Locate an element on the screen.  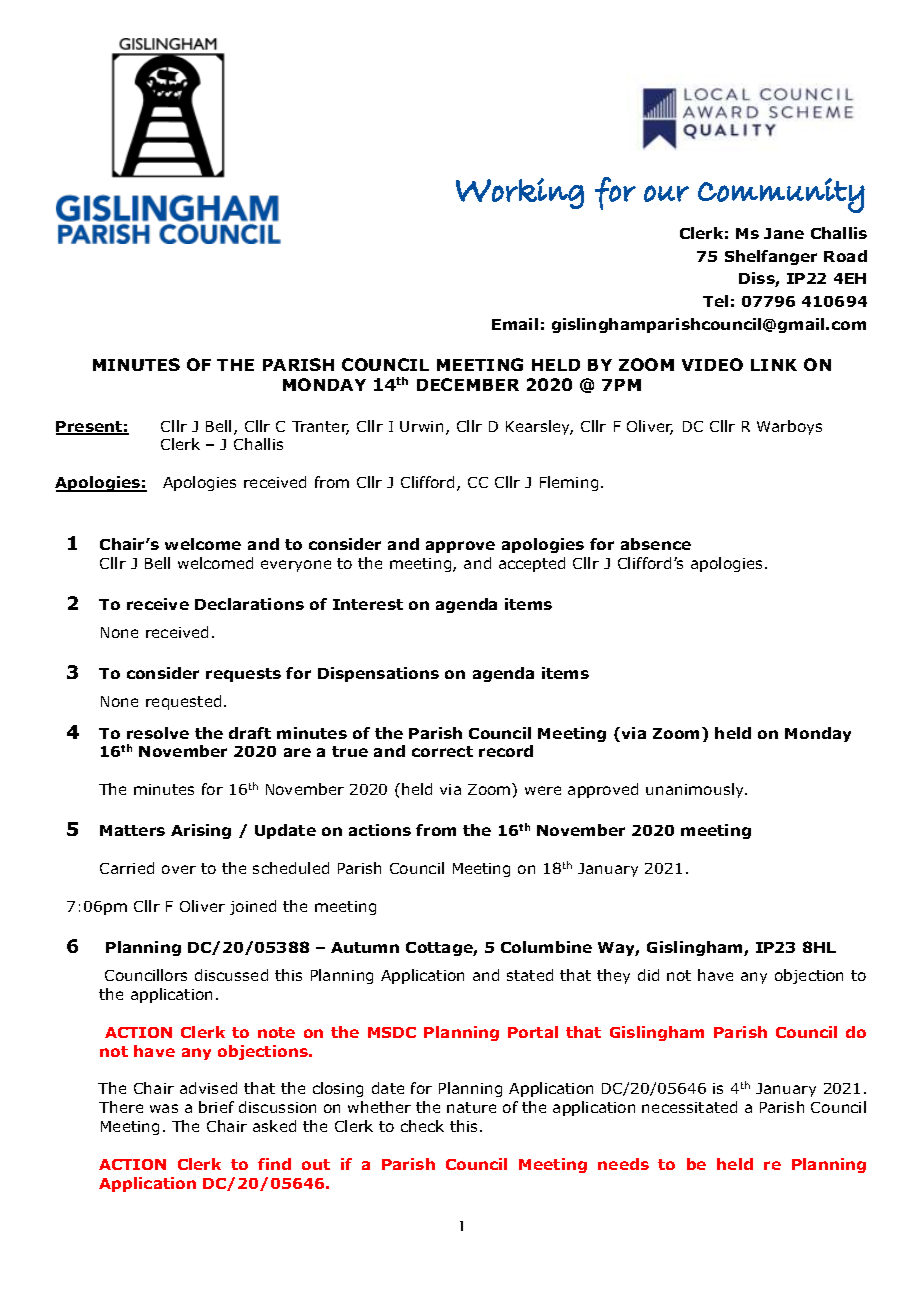
brief is located at coordinates (216, 1107).
